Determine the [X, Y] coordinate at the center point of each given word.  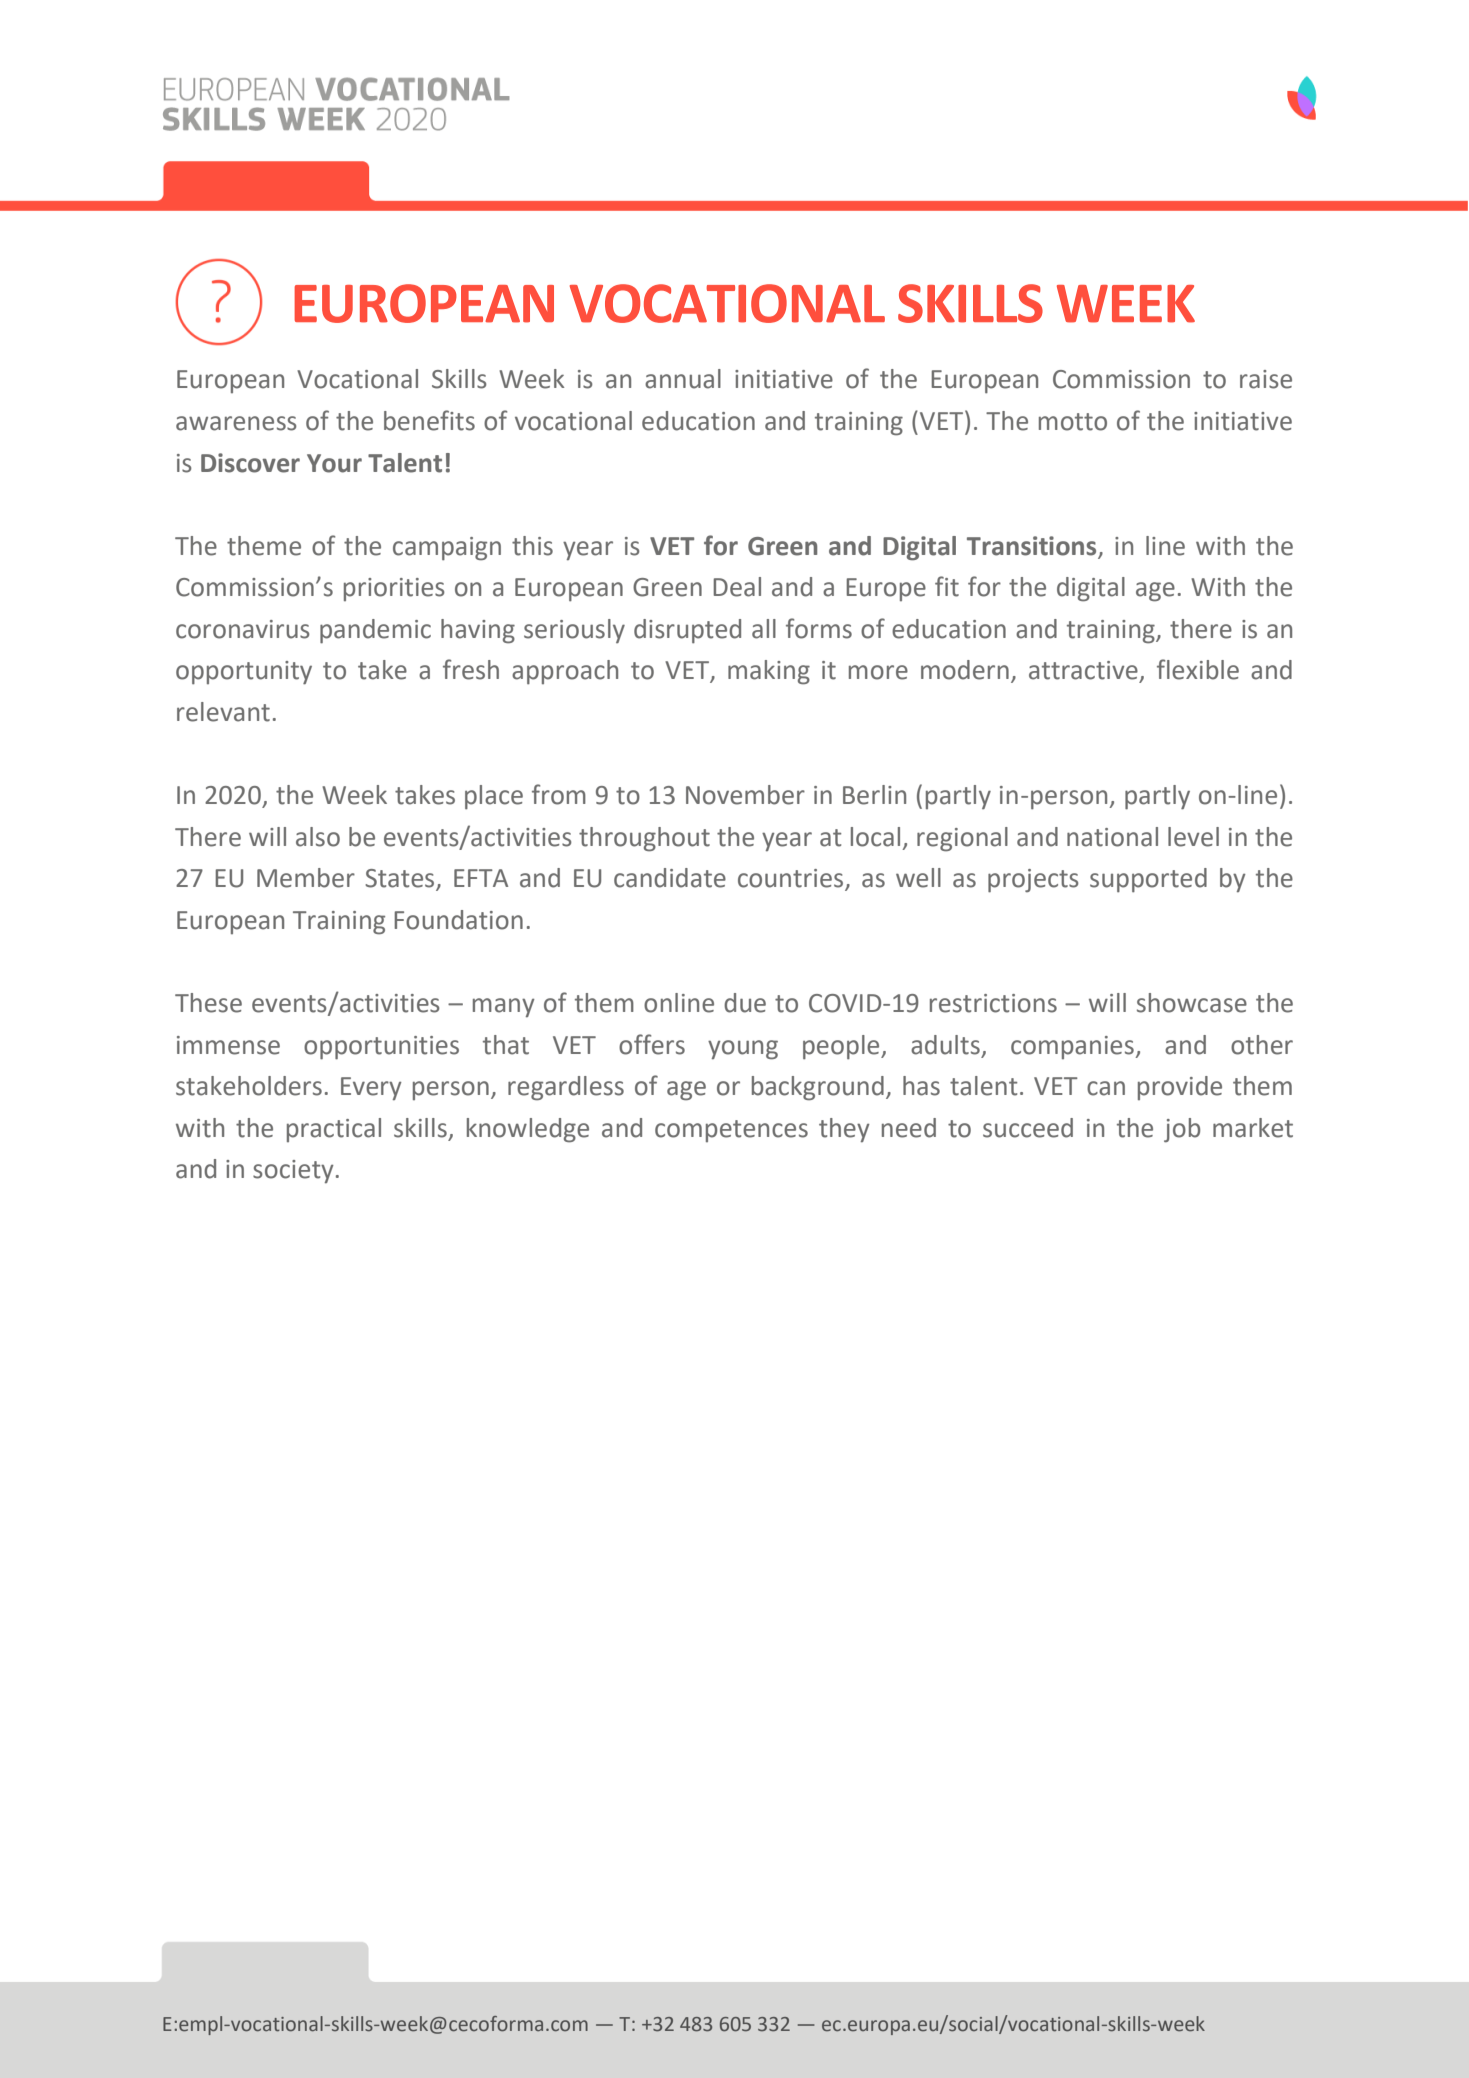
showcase [1192, 1003]
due [745, 1003]
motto [1073, 422]
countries [792, 879]
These [208, 1003]
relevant [223, 712]
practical [334, 1130]
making [769, 672]
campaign [447, 549]
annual [683, 379]
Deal [737, 587]
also [318, 837]
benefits [429, 420]
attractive [1083, 670]
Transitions [1033, 547]
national [1112, 837]
